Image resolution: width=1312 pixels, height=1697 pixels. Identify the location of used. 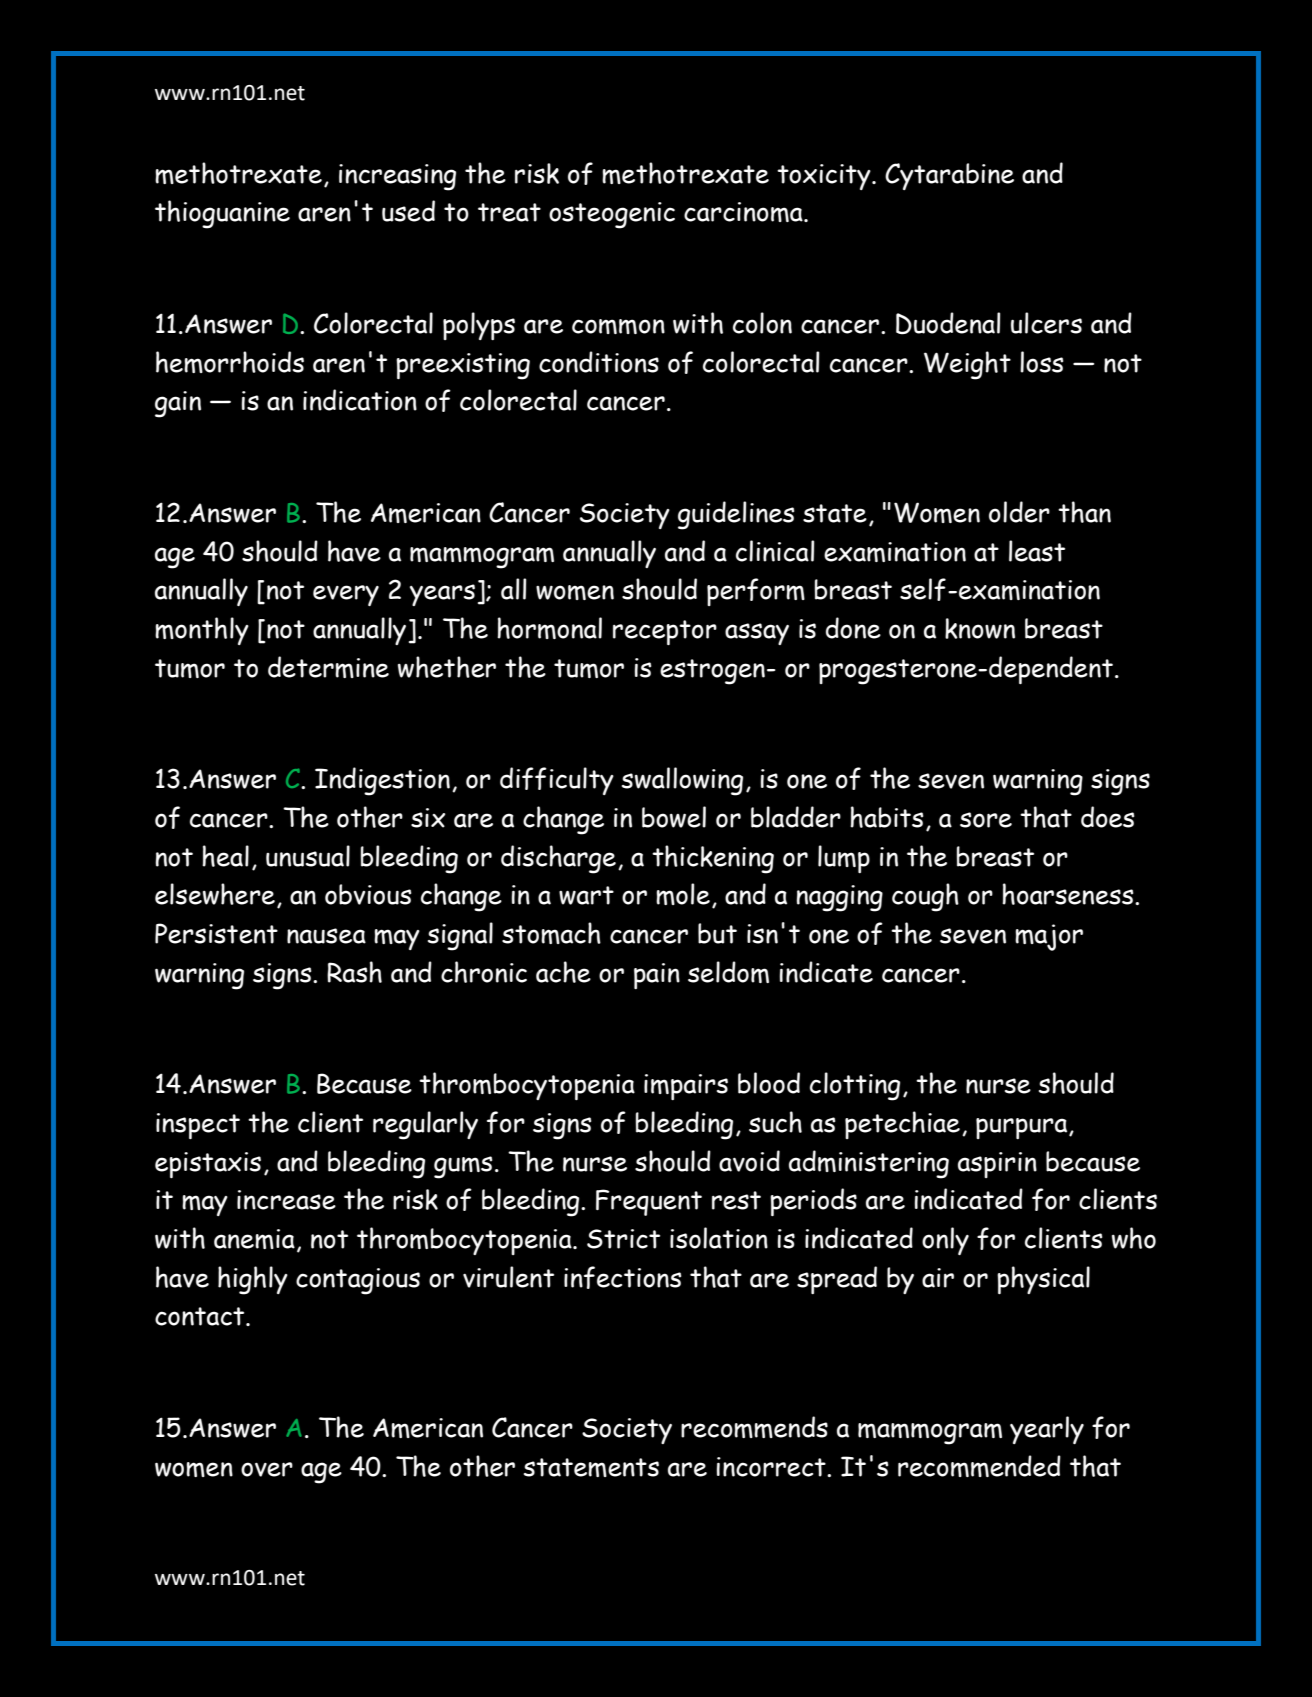
(408, 211).
